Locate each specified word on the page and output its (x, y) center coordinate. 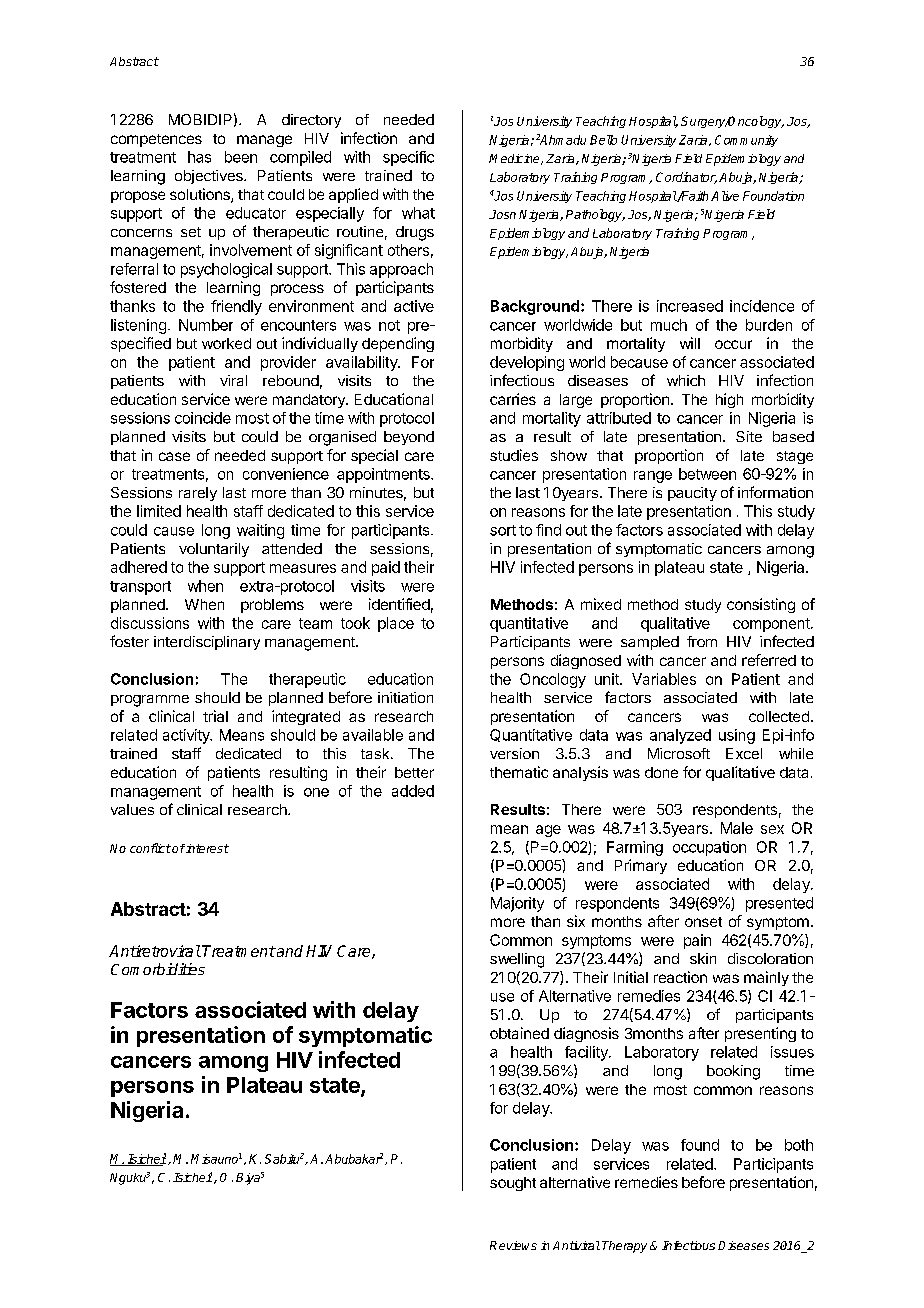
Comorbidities (158, 969)
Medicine (515, 159)
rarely (198, 494)
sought (513, 1184)
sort (503, 530)
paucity (692, 494)
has (199, 157)
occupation (709, 848)
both (799, 1145)
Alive (725, 196)
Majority (517, 904)
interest (206, 848)
